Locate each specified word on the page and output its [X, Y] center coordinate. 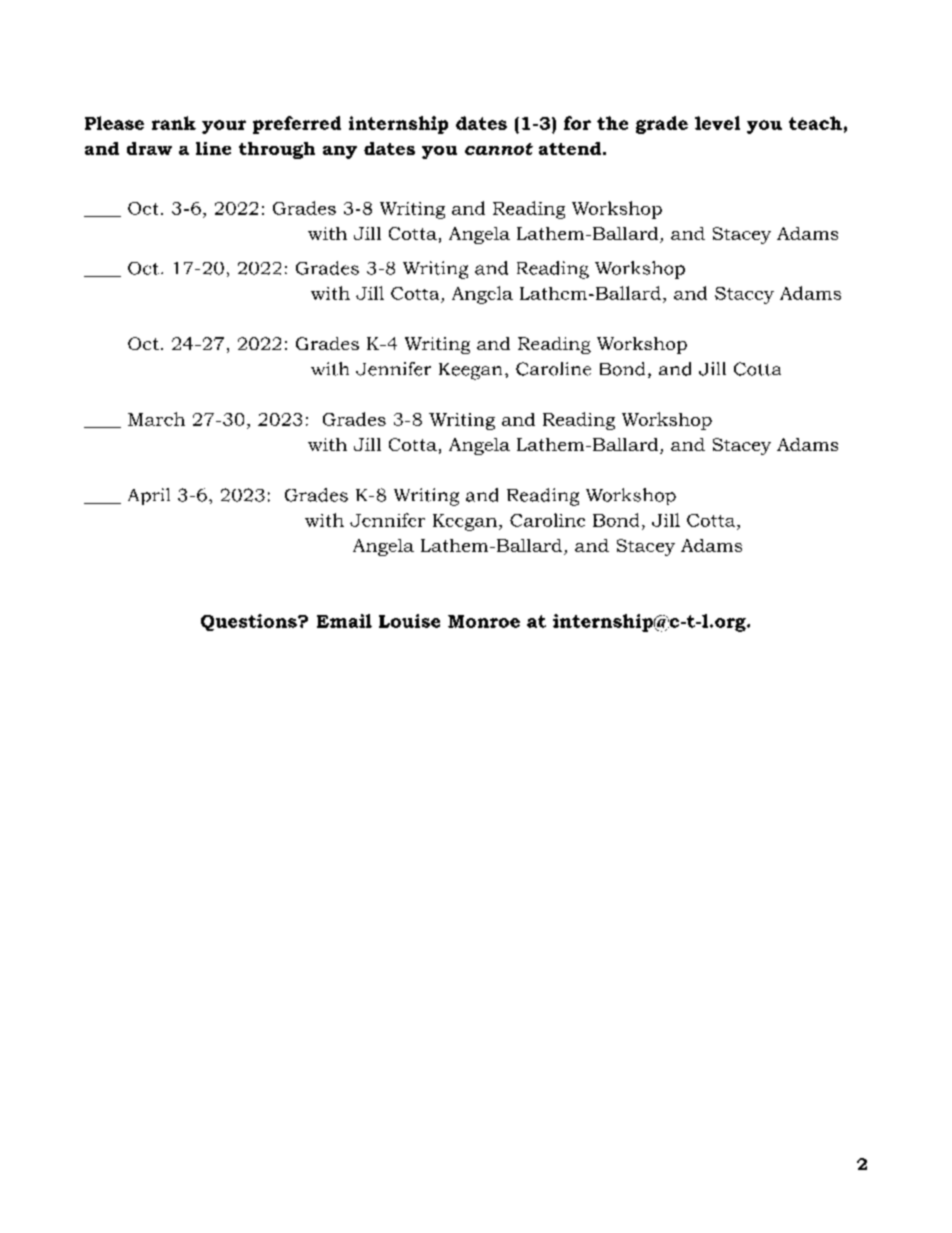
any [340, 152]
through [277, 150]
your [224, 127]
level [717, 123]
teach [815, 123]
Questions [250, 622]
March [156, 419]
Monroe [484, 621]
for [577, 123]
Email [344, 621]
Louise [409, 621]
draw [149, 148]
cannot [499, 149]
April [149, 496]
